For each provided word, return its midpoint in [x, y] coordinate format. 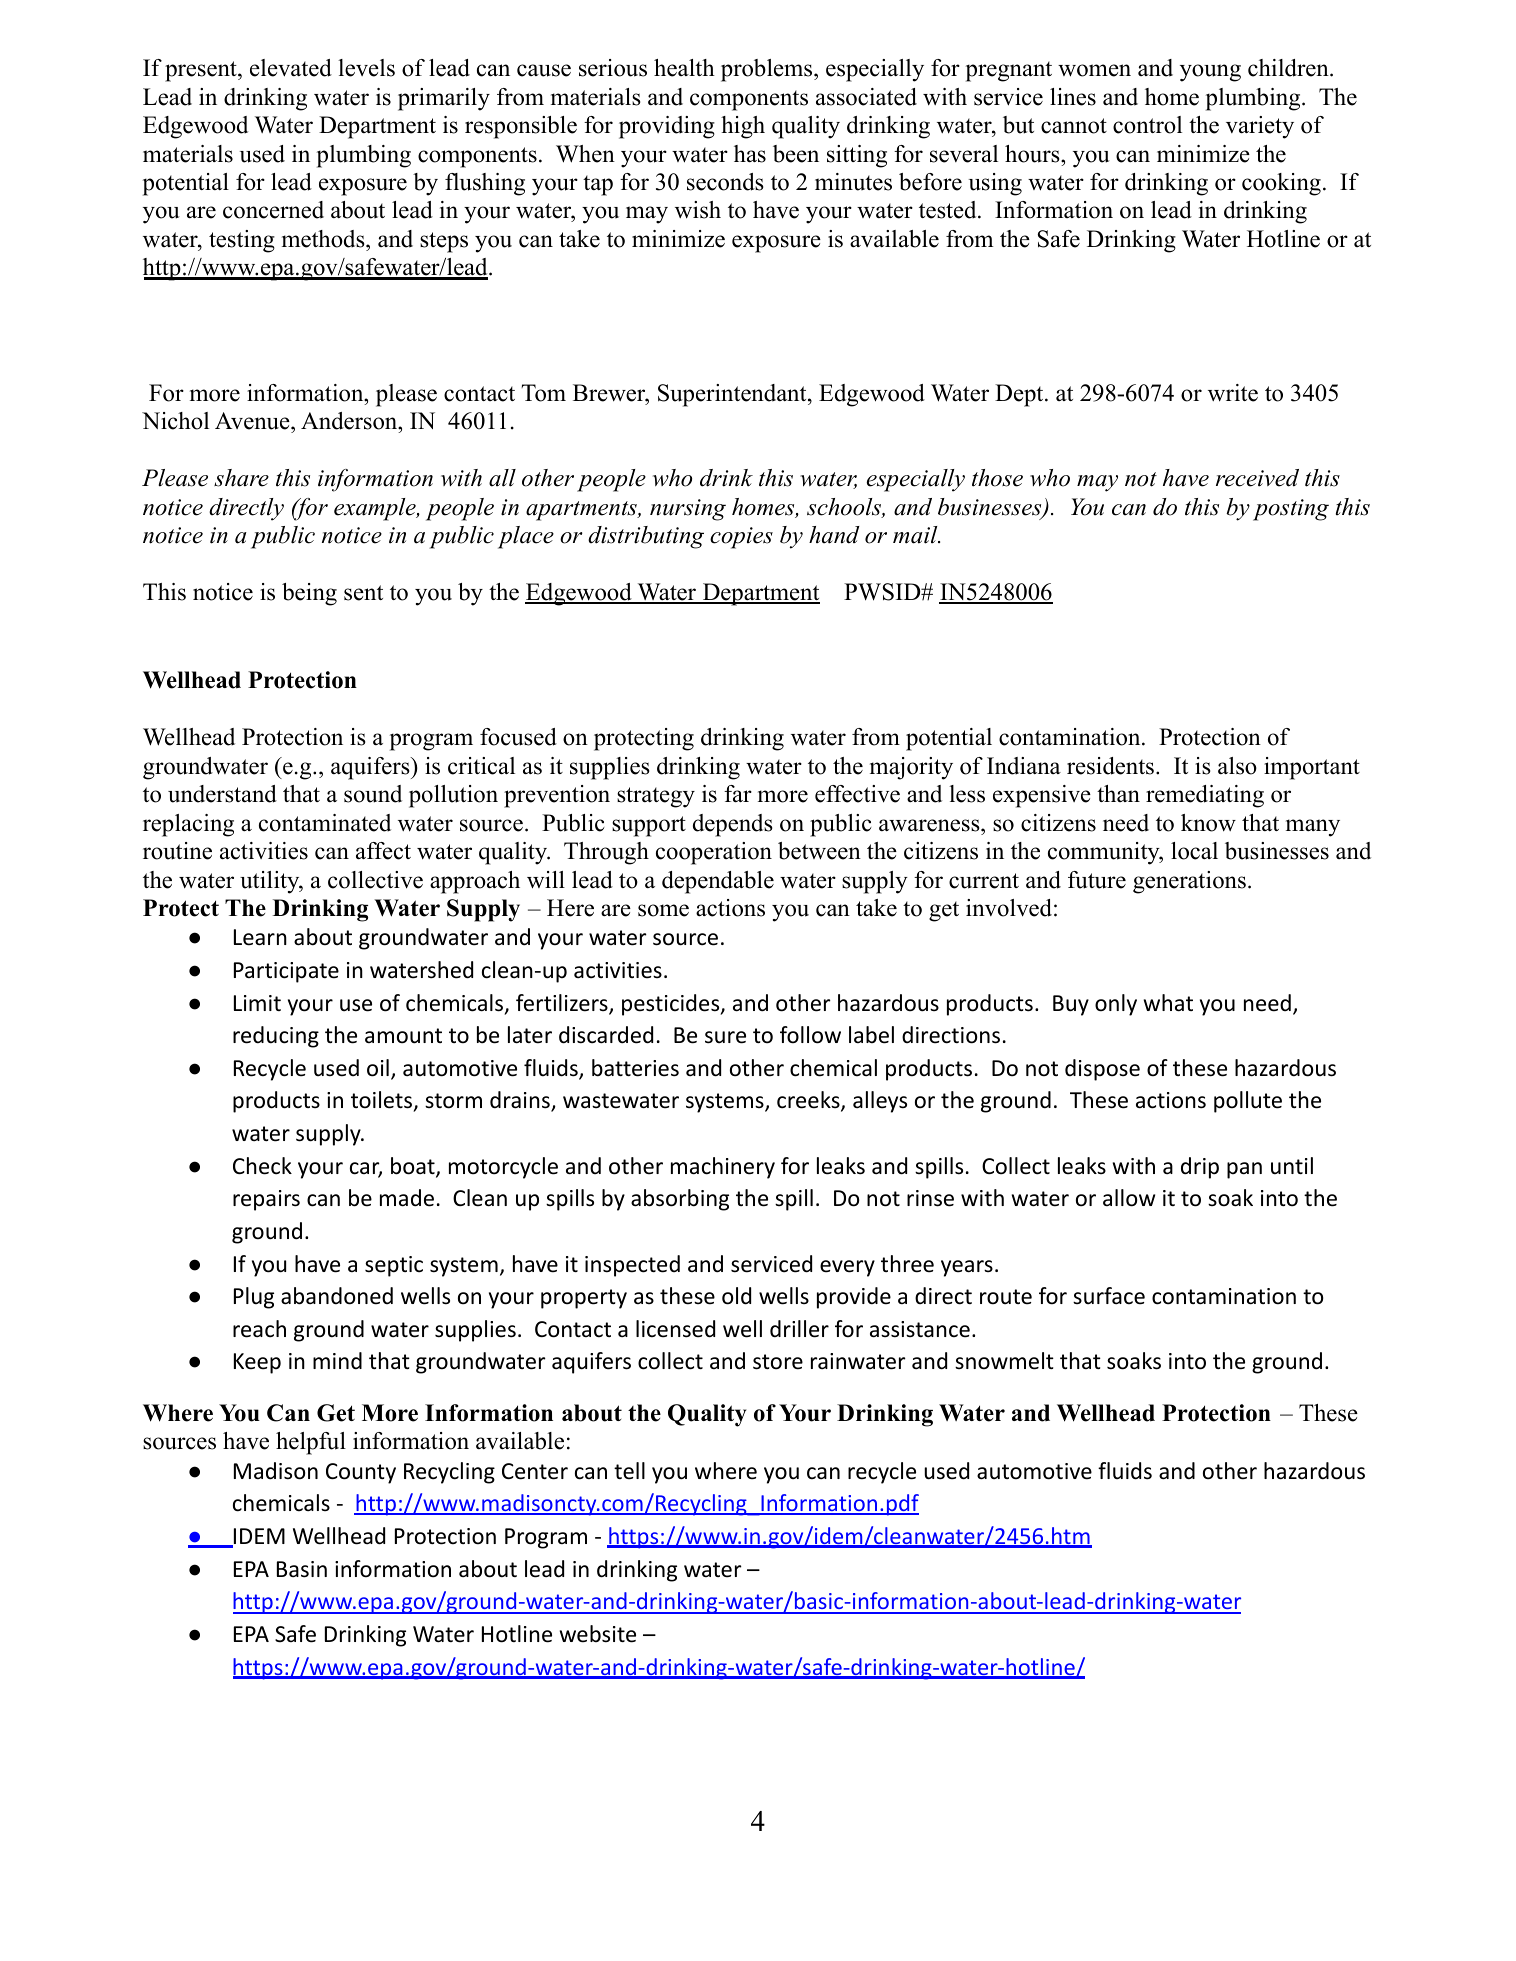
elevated [291, 68]
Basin [302, 1569]
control [1147, 125]
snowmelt [1004, 1361]
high [743, 127]
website [598, 1634]
